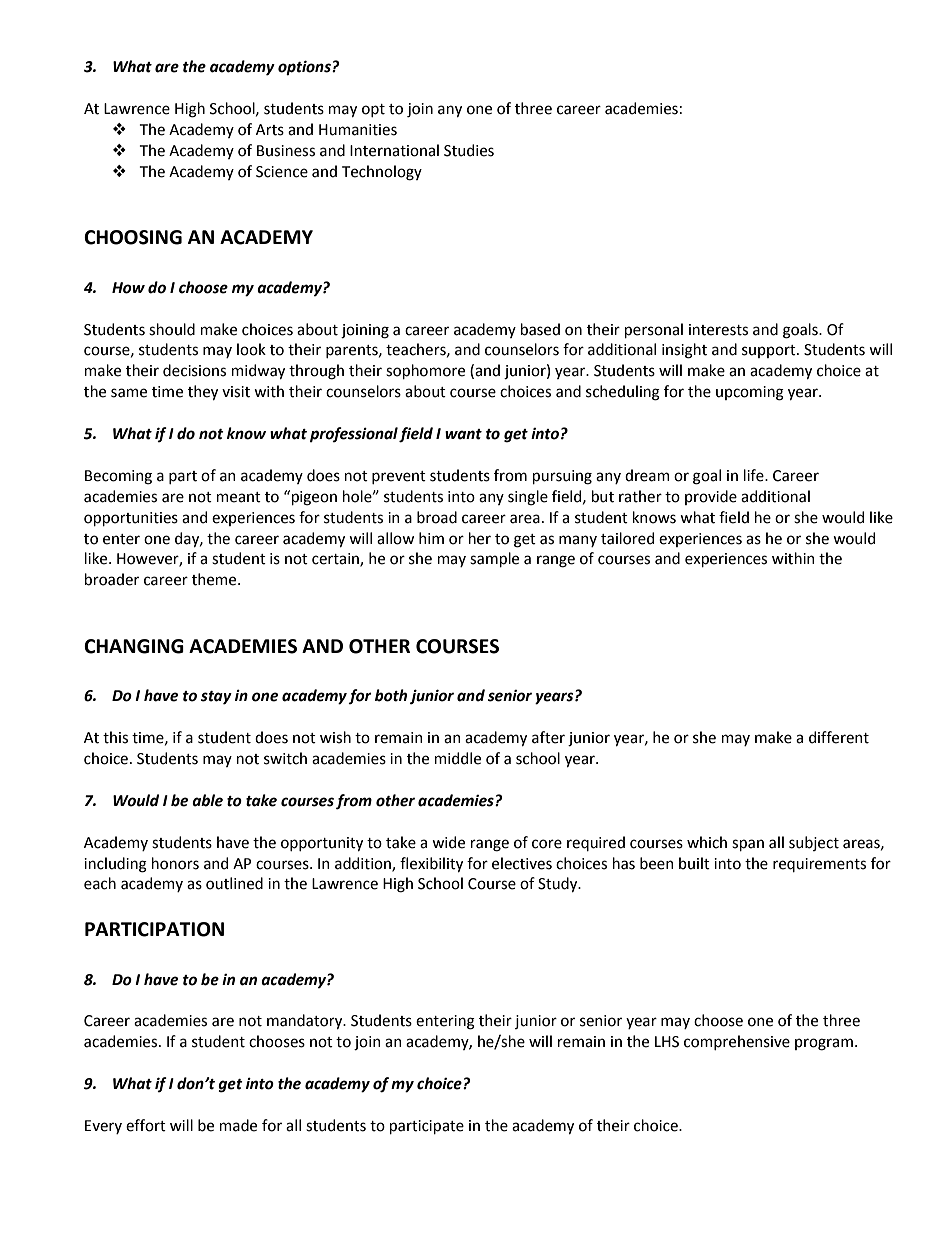 Image resolution: width=952 pixels, height=1233 pixels. What do you see at coordinates (839, 737) in the document?
I see `different` at bounding box center [839, 737].
